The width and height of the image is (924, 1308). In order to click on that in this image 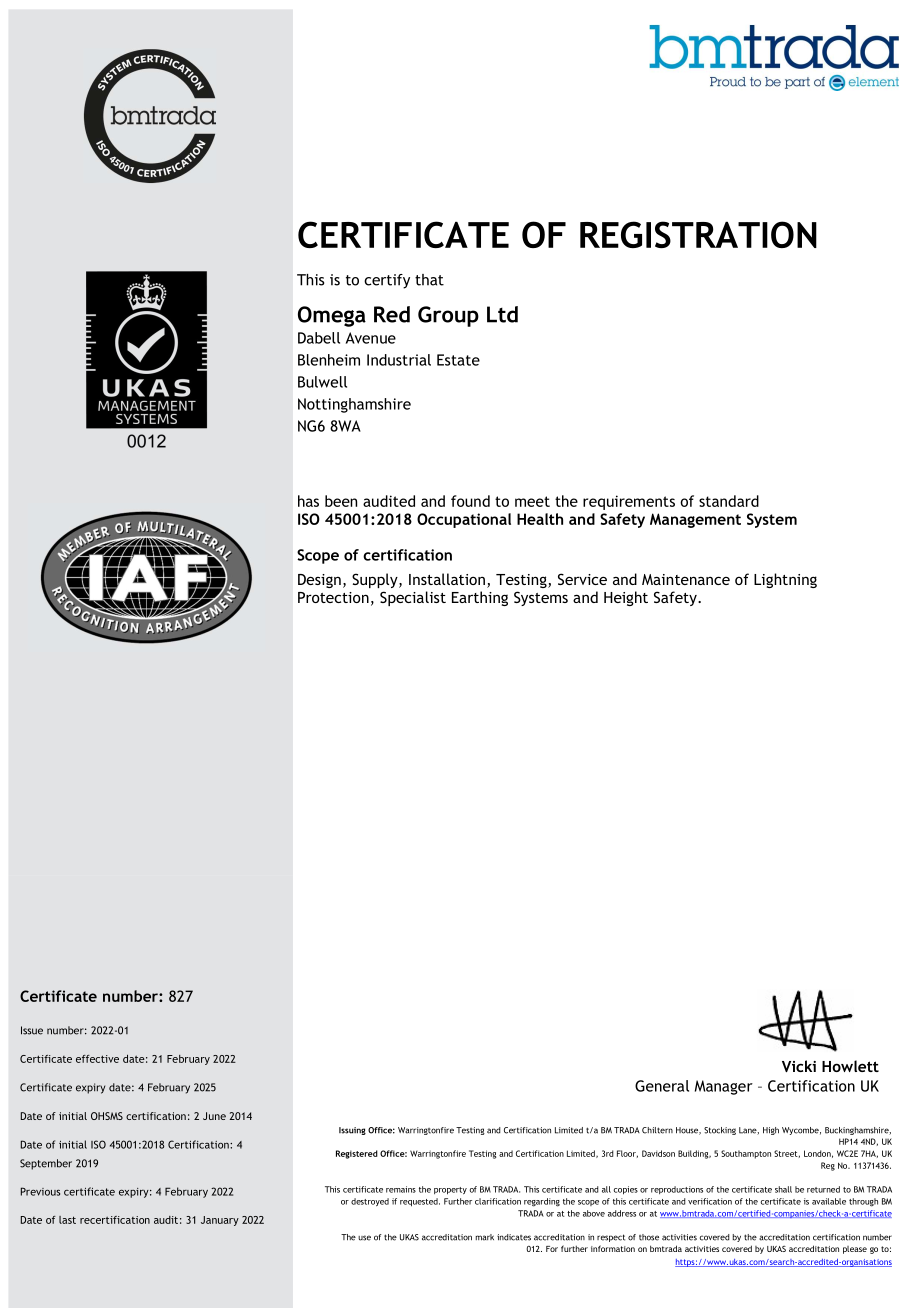, I will do `click(429, 280)`.
